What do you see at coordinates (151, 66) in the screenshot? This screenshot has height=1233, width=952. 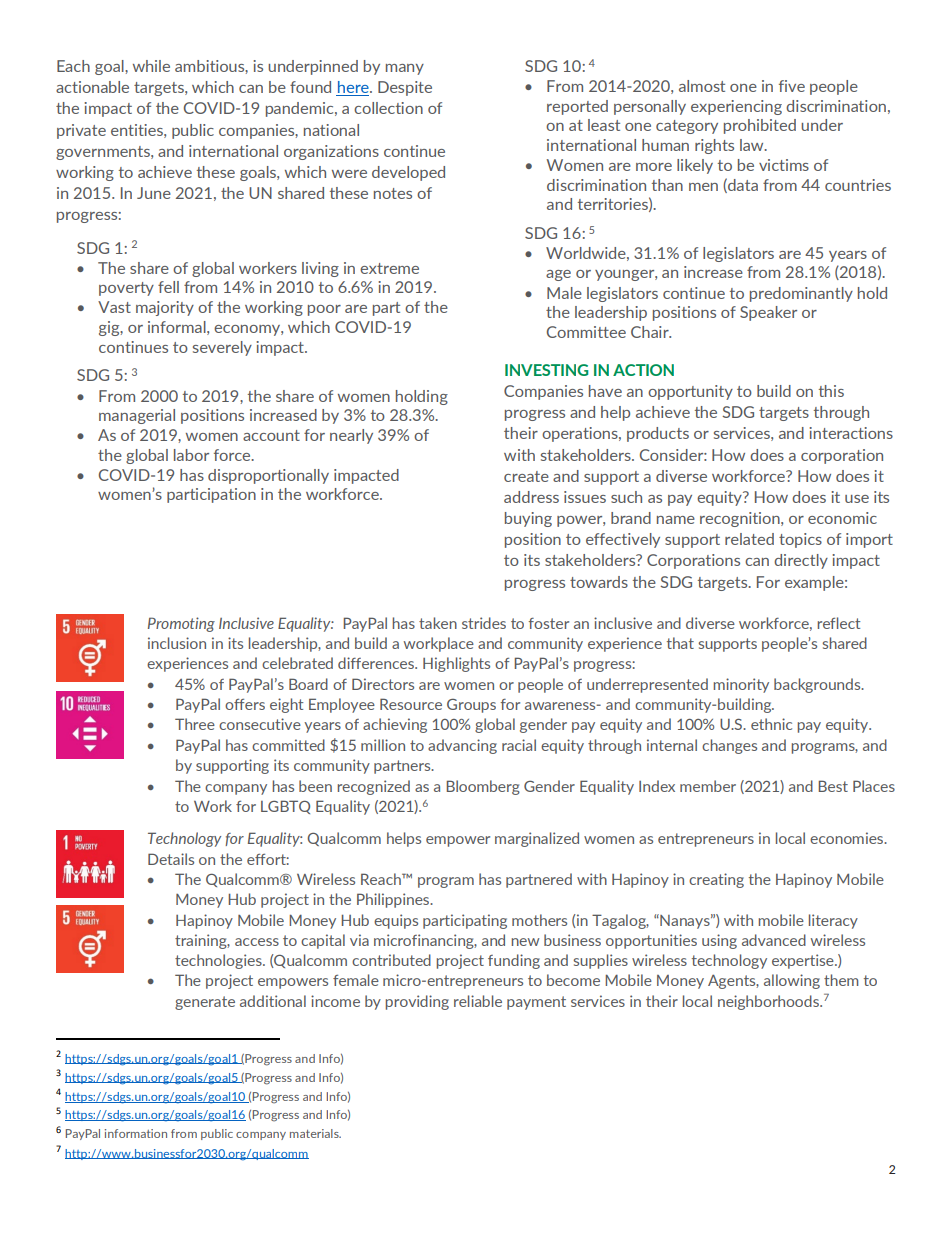 I see `while` at bounding box center [151, 66].
